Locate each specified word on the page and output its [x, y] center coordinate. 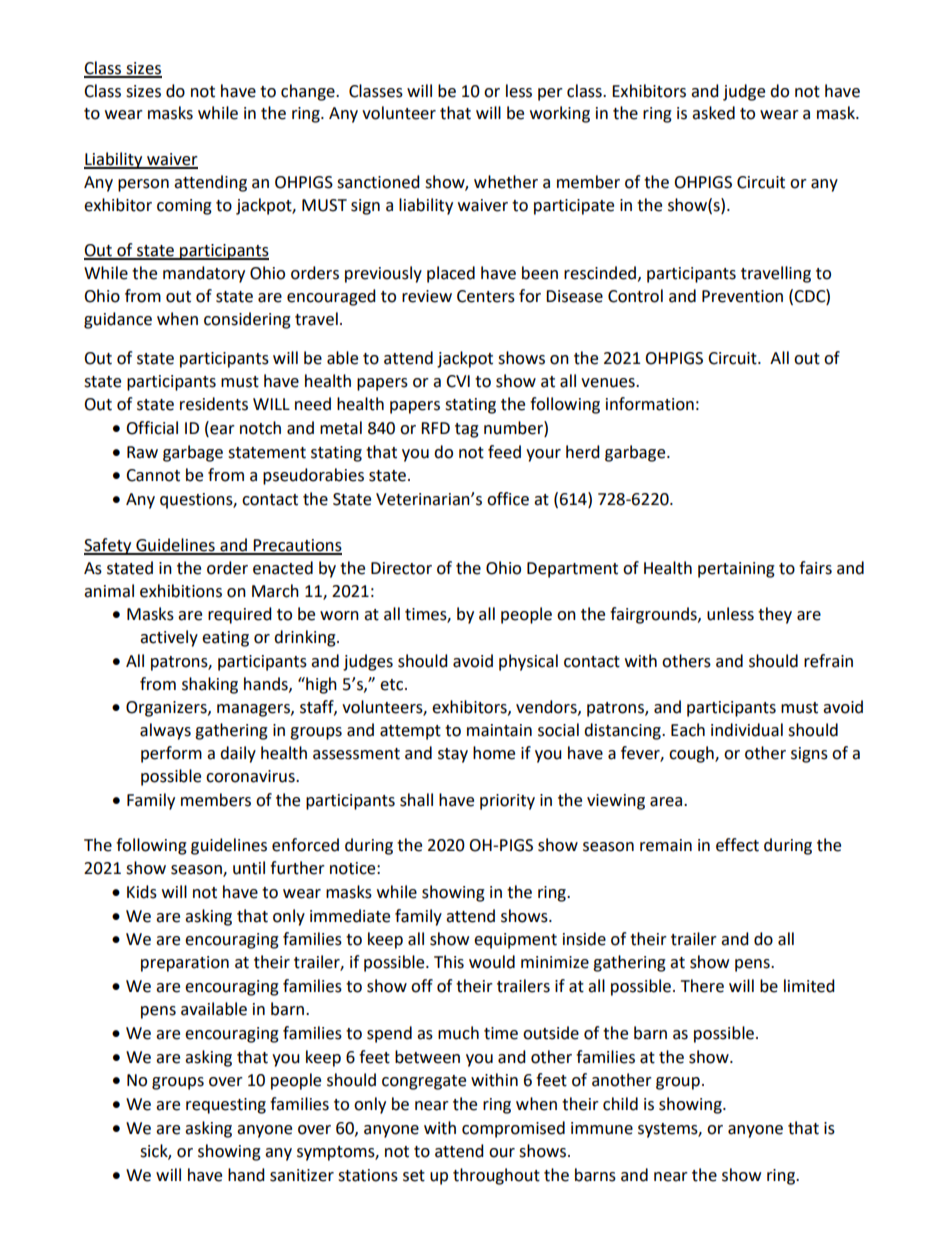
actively [169, 638]
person [143, 185]
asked [713, 113]
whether [506, 182]
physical [528, 662]
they [775, 615]
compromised [513, 1129]
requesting [226, 1106]
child [620, 1104]
